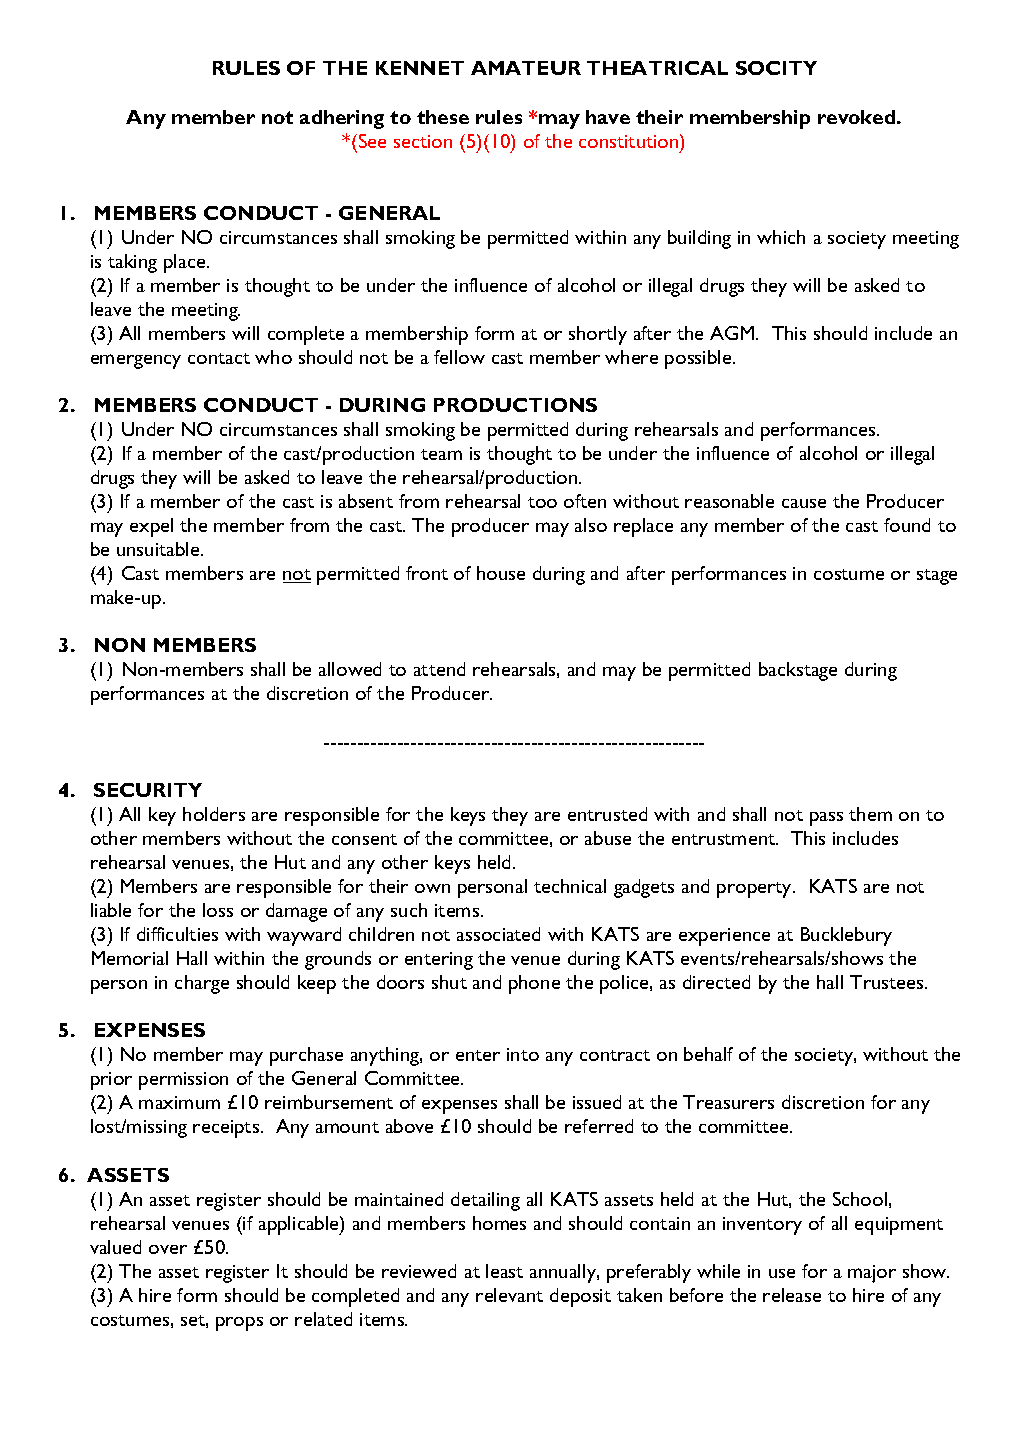 Image resolution: width=1029 pixels, height=1455 pixels. What do you see at coordinates (151, 527) in the document?
I see `expel` at bounding box center [151, 527].
